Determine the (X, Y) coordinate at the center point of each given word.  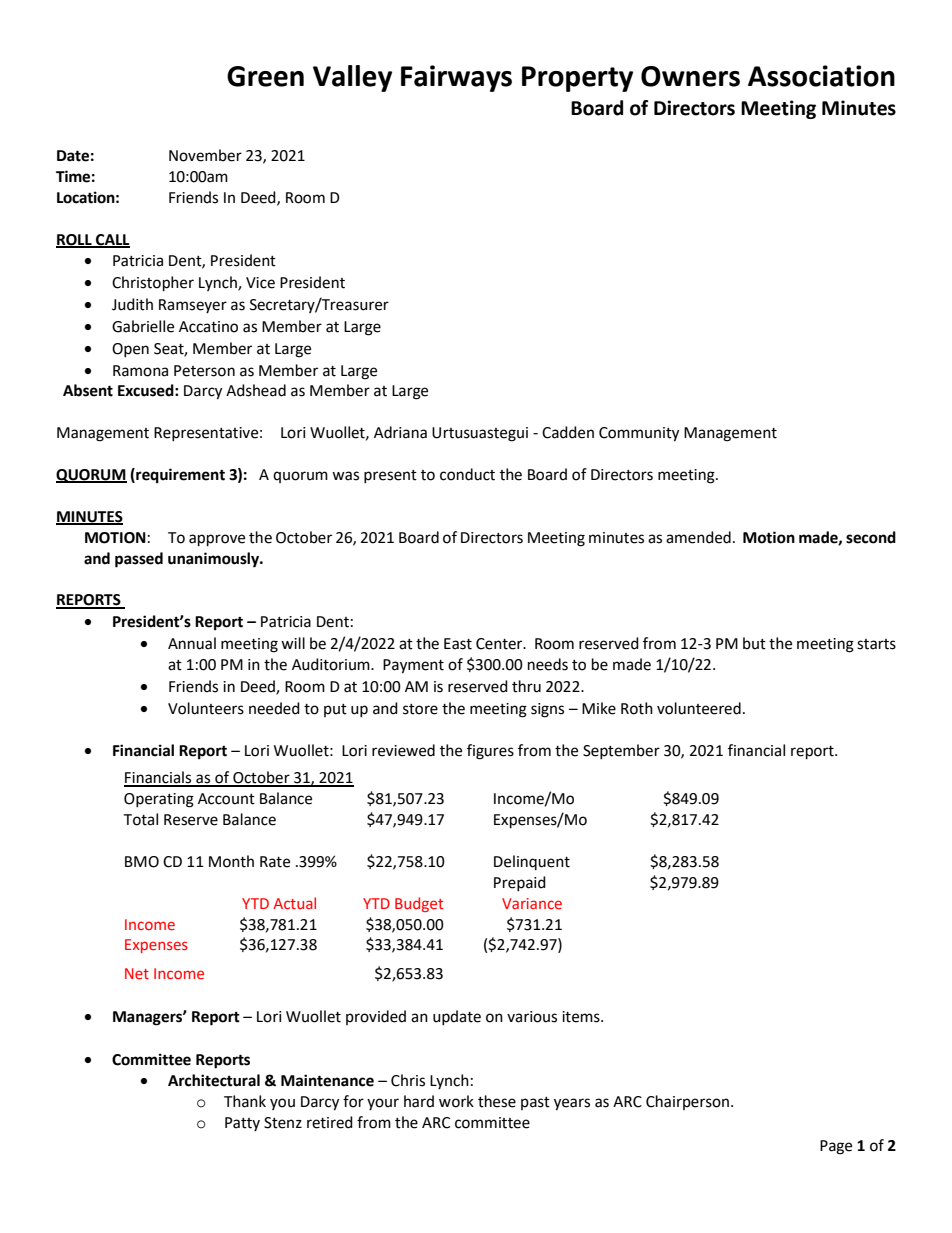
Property (577, 79)
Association (821, 76)
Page (836, 1147)
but (754, 643)
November (205, 155)
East (458, 644)
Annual (192, 643)
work (456, 1101)
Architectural (214, 1080)
